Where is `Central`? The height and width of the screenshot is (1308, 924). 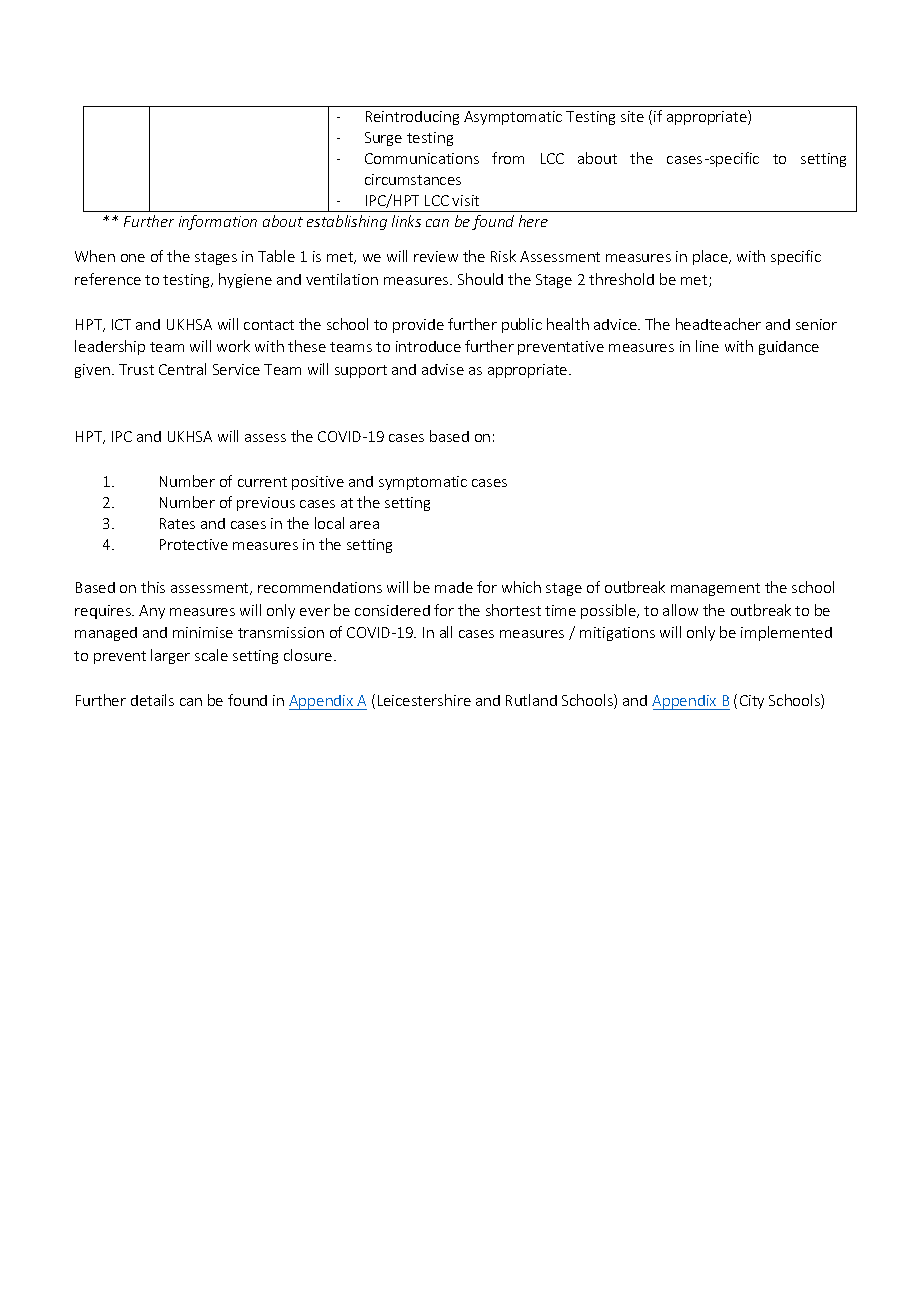 Central is located at coordinates (182, 369).
